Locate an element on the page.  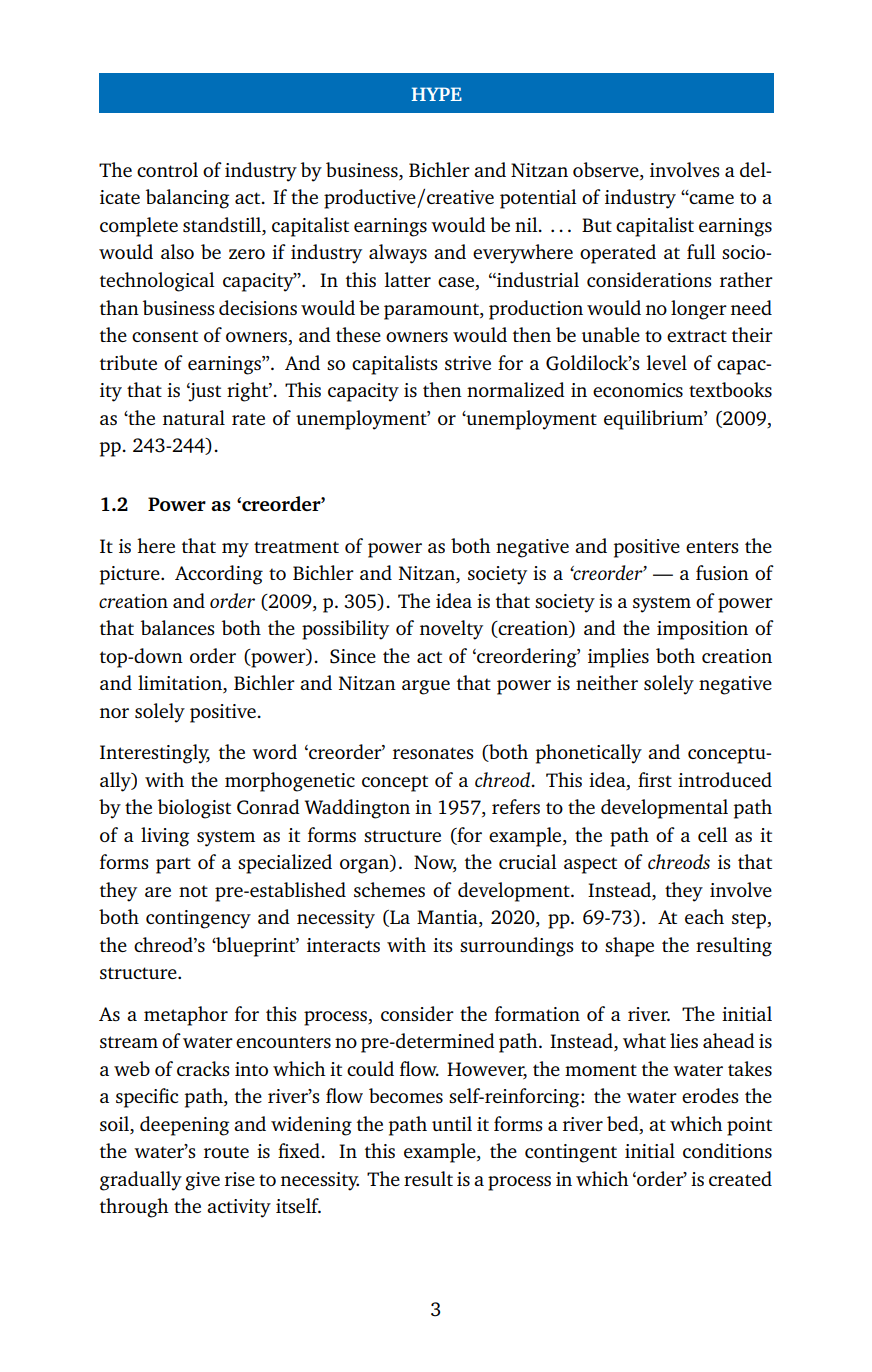
observe is located at coordinates (607, 171).
